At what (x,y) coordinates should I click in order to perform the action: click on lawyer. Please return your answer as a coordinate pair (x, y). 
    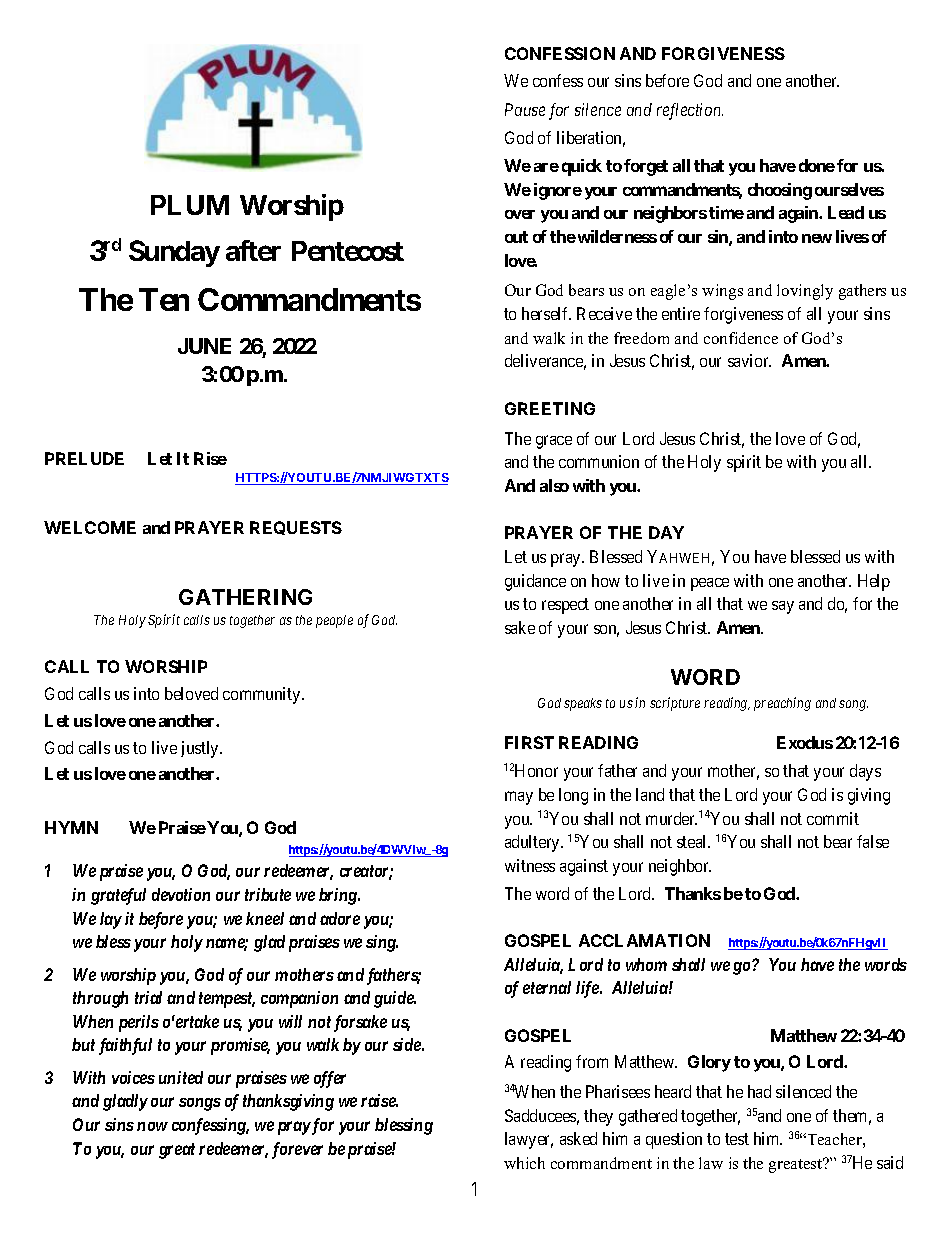
    Looking at the image, I should click on (529, 1140).
